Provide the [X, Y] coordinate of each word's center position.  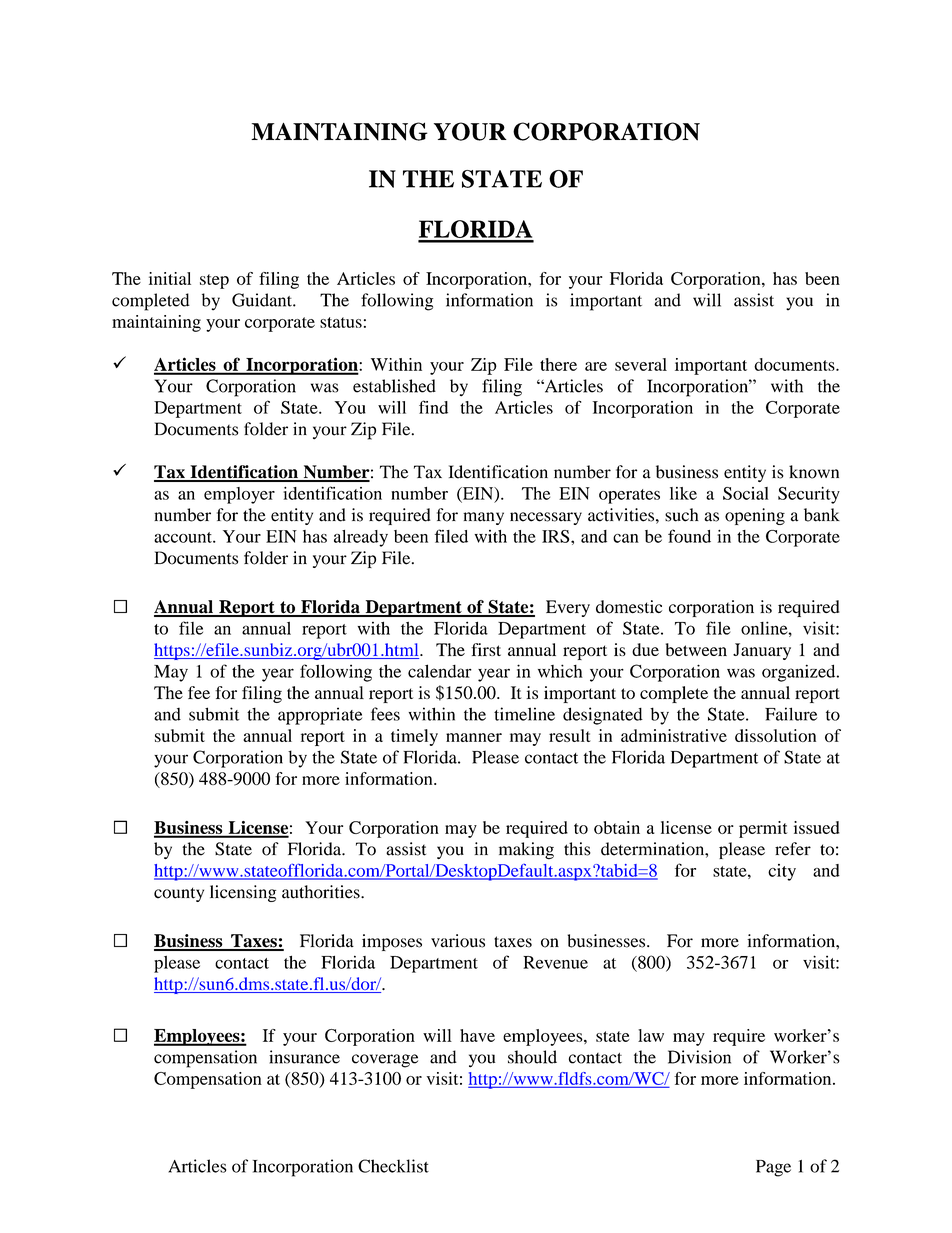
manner [474, 737]
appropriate [320, 716]
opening [755, 516]
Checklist [393, 1166]
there [558, 364]
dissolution [775, 735]
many [483, 518]
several [641, 364]
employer [239, 495]
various [458, 941]
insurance [304, 1057]
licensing [243, 893]
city [782, 872]
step [214, 281]
